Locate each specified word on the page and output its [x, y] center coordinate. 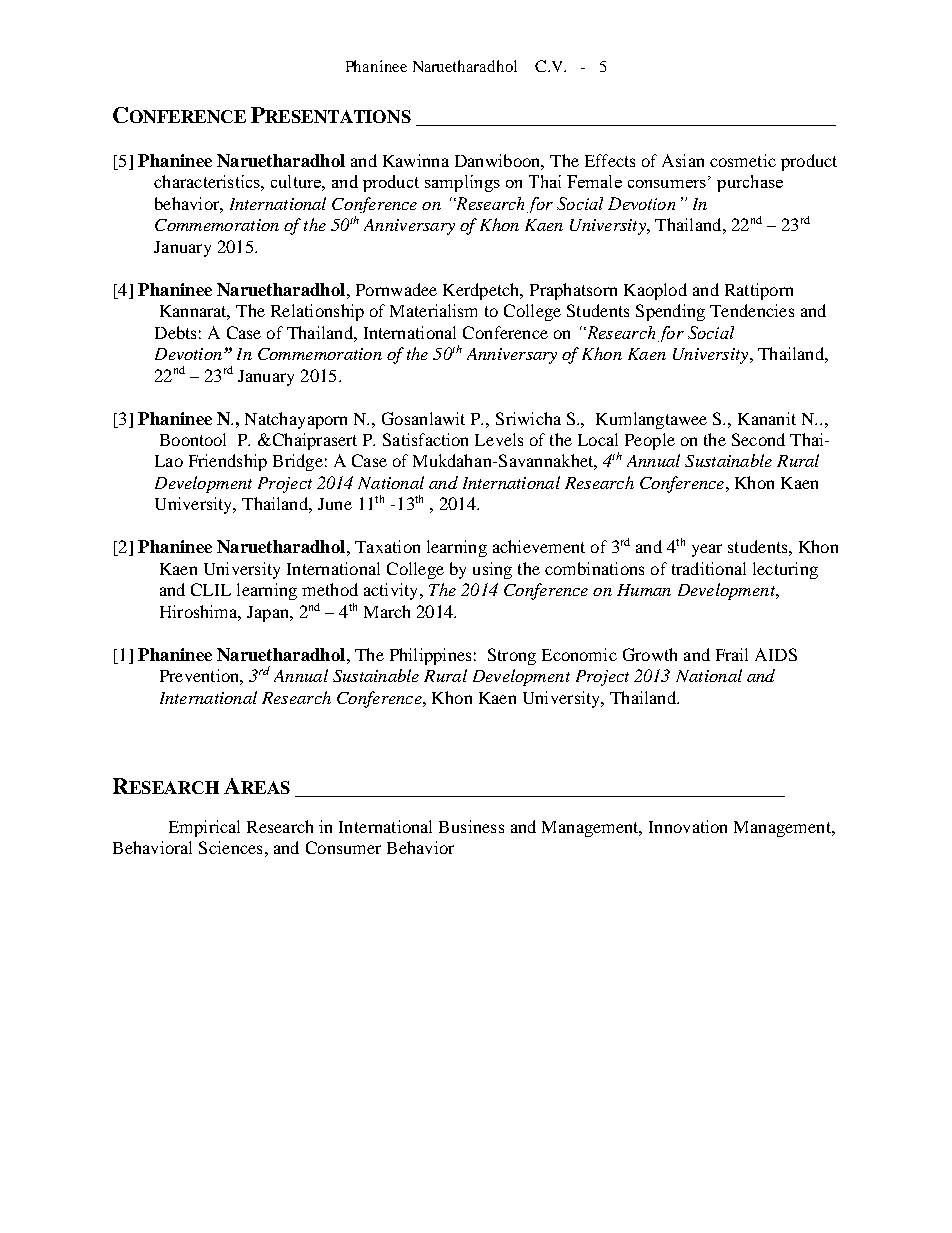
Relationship [317, 312]
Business [471, 826]
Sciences [230, 847]
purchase [750, 183]
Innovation [688, 826]
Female [594, 181]
